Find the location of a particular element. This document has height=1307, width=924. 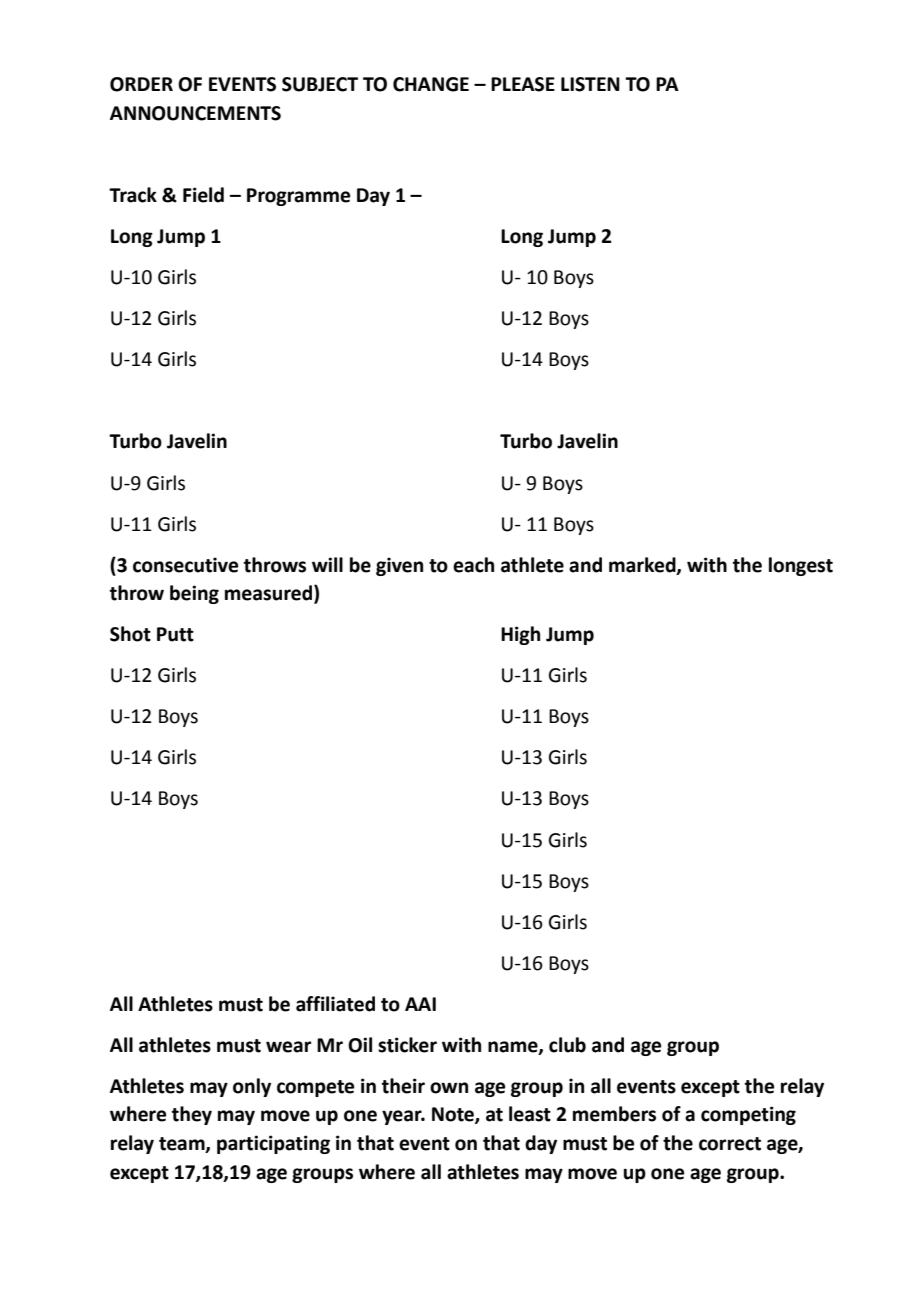

will is located at coordinates (327, 564).
